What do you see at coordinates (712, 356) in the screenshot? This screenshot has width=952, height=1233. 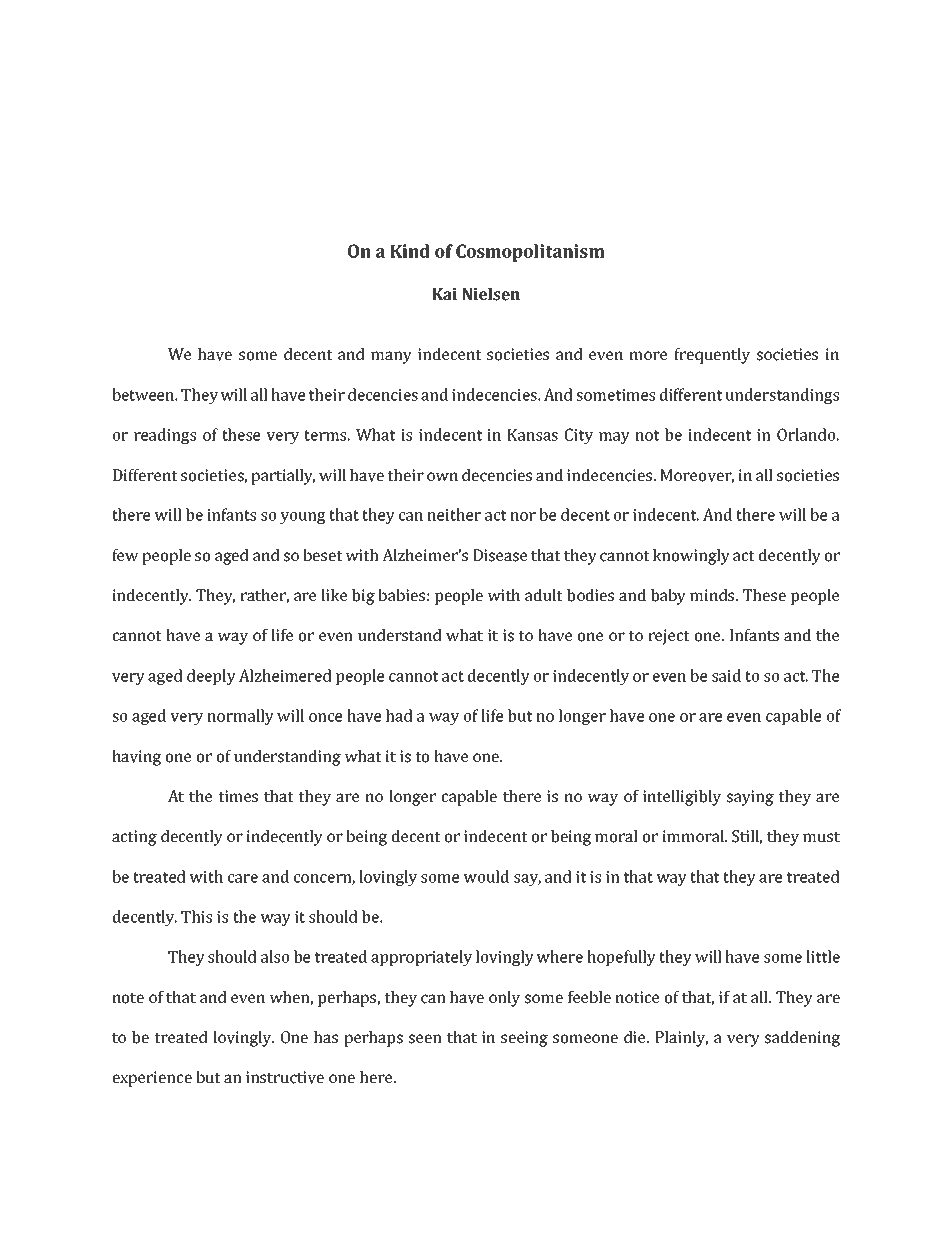 I see `frequently` at bounding box center [712, 356].
